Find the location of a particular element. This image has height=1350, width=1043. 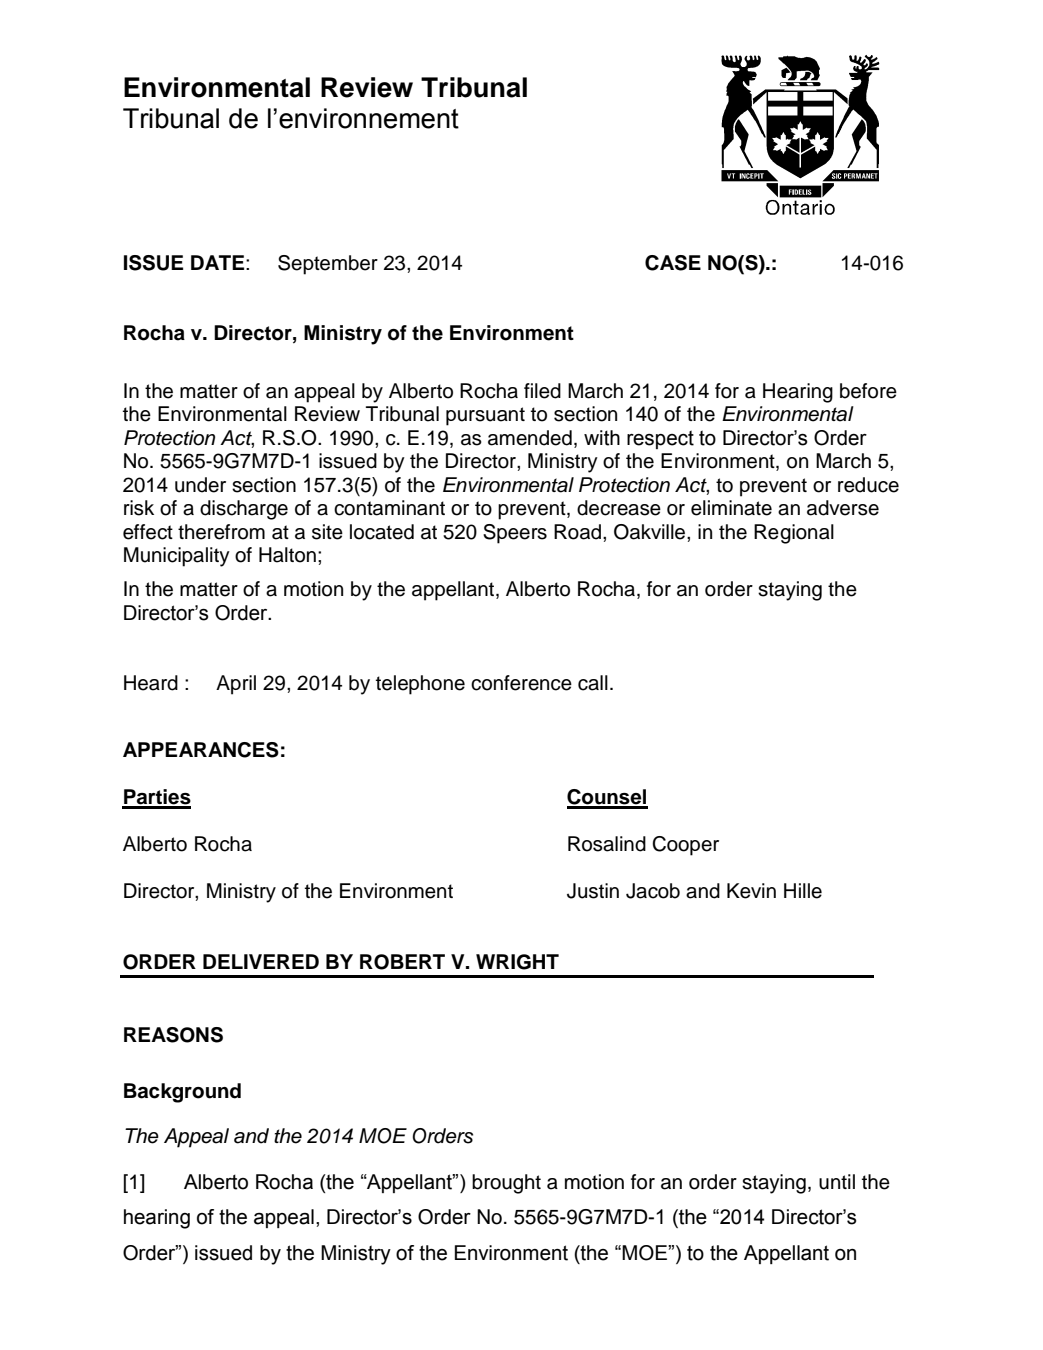

until is located at coordinates (837, 1182).
